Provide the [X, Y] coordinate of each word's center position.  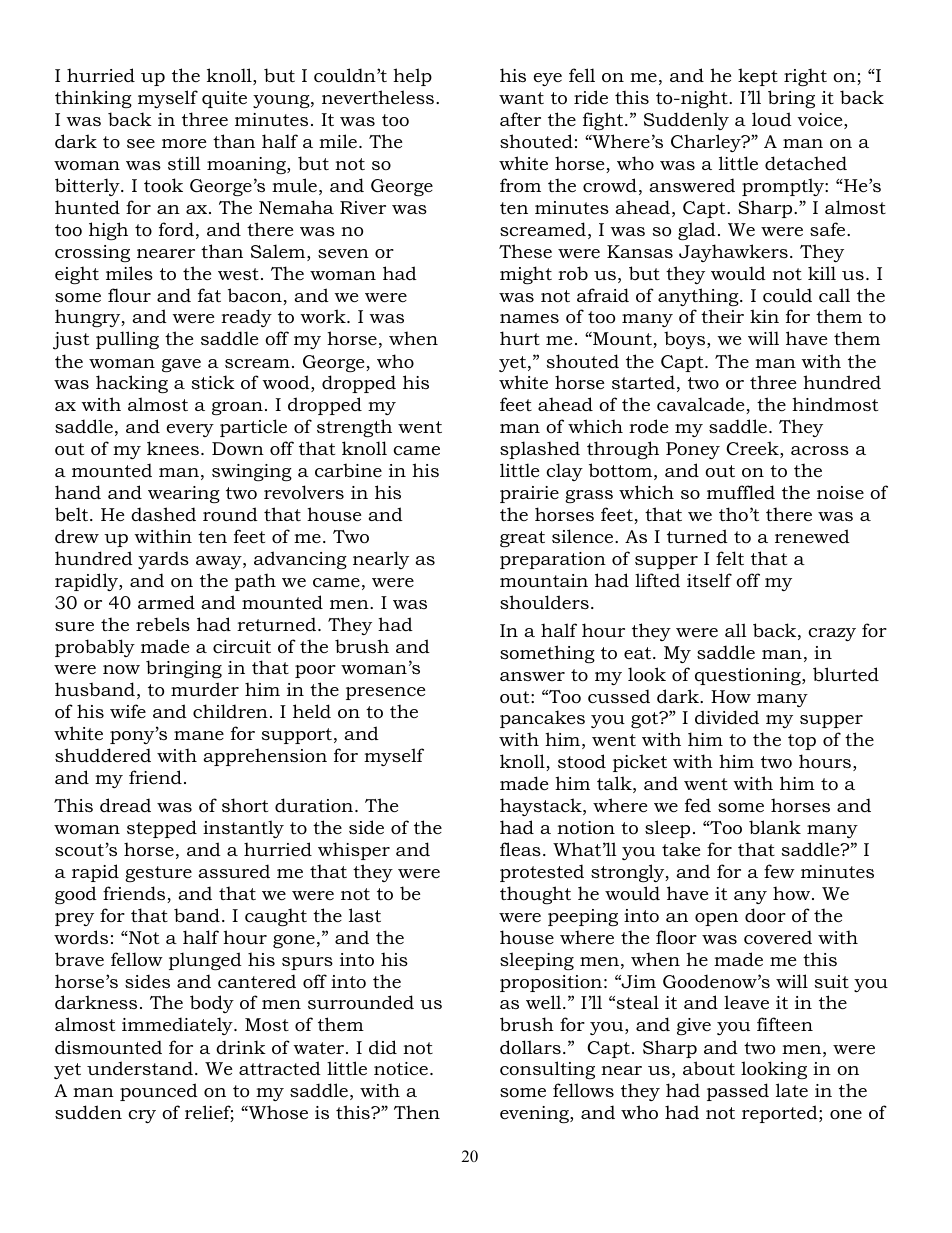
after [520, 119]
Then [417, 1112]
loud [772, 119]
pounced [159, 1092]
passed [738, 1092]
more [184, 143]
